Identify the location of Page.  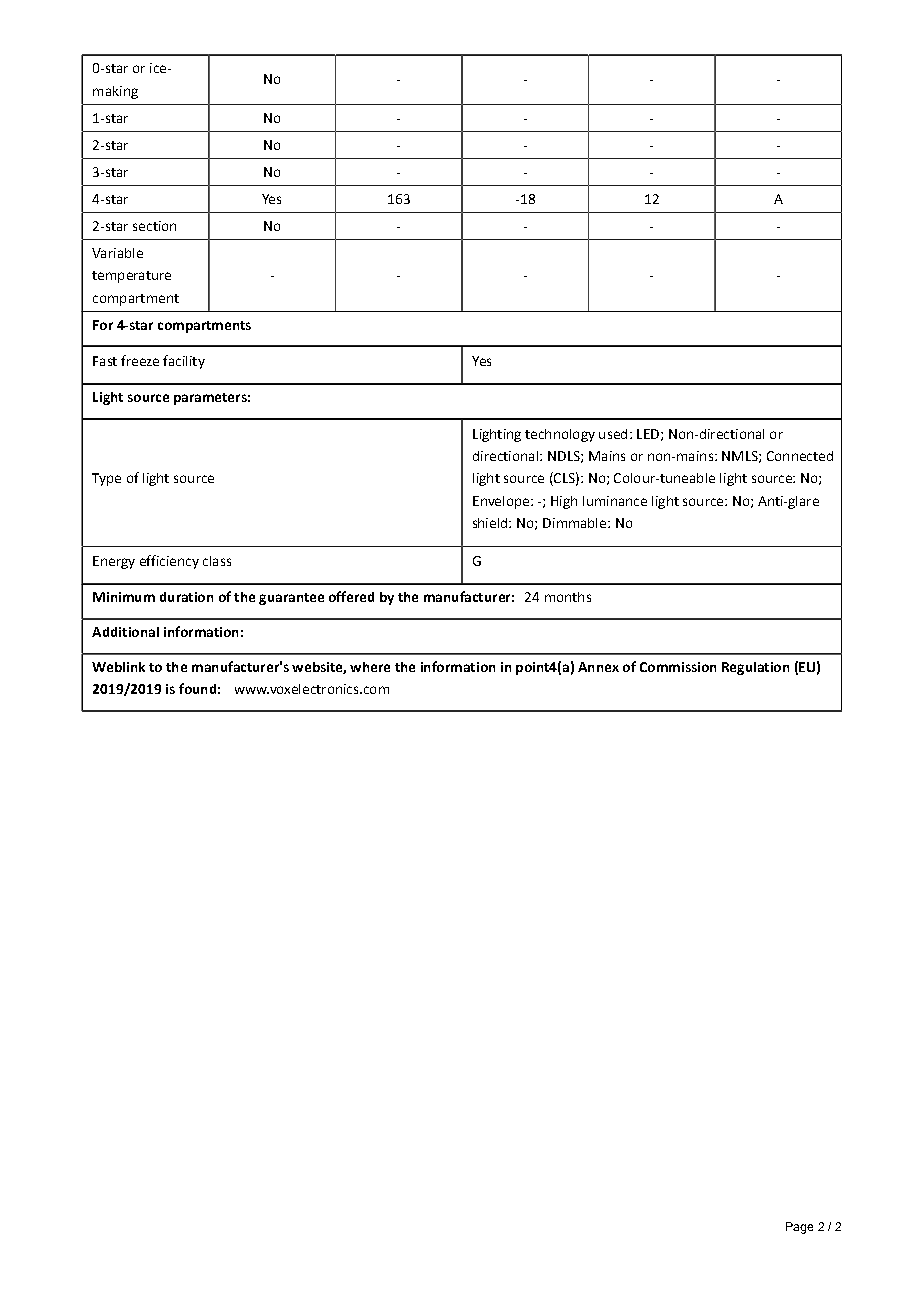
(799, 1228).
